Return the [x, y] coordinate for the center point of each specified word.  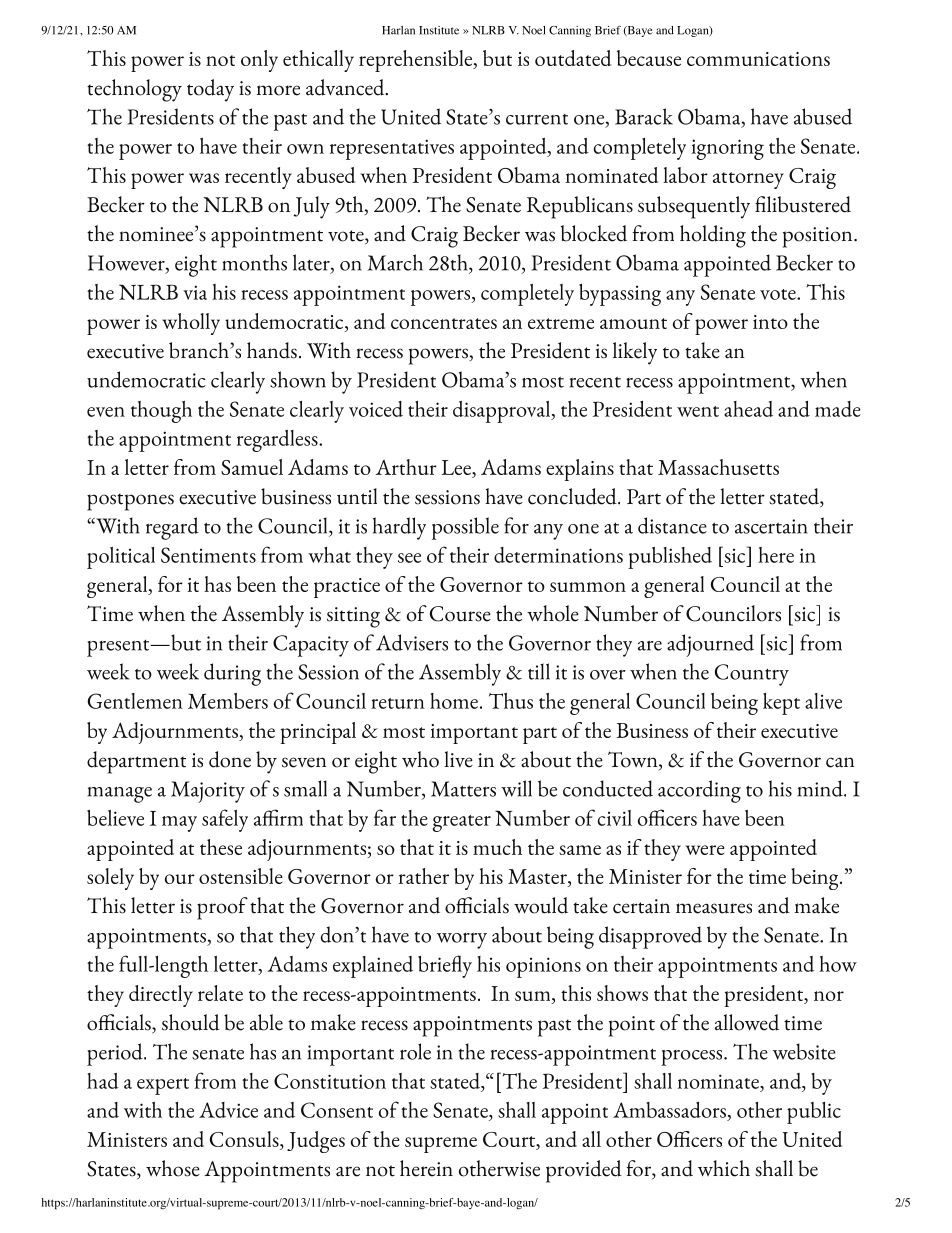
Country [752, 675]
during [232, 674]
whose [173, 1168]
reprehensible [417, 61]
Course [460, 614]
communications [758, 59]
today [210, 90]
